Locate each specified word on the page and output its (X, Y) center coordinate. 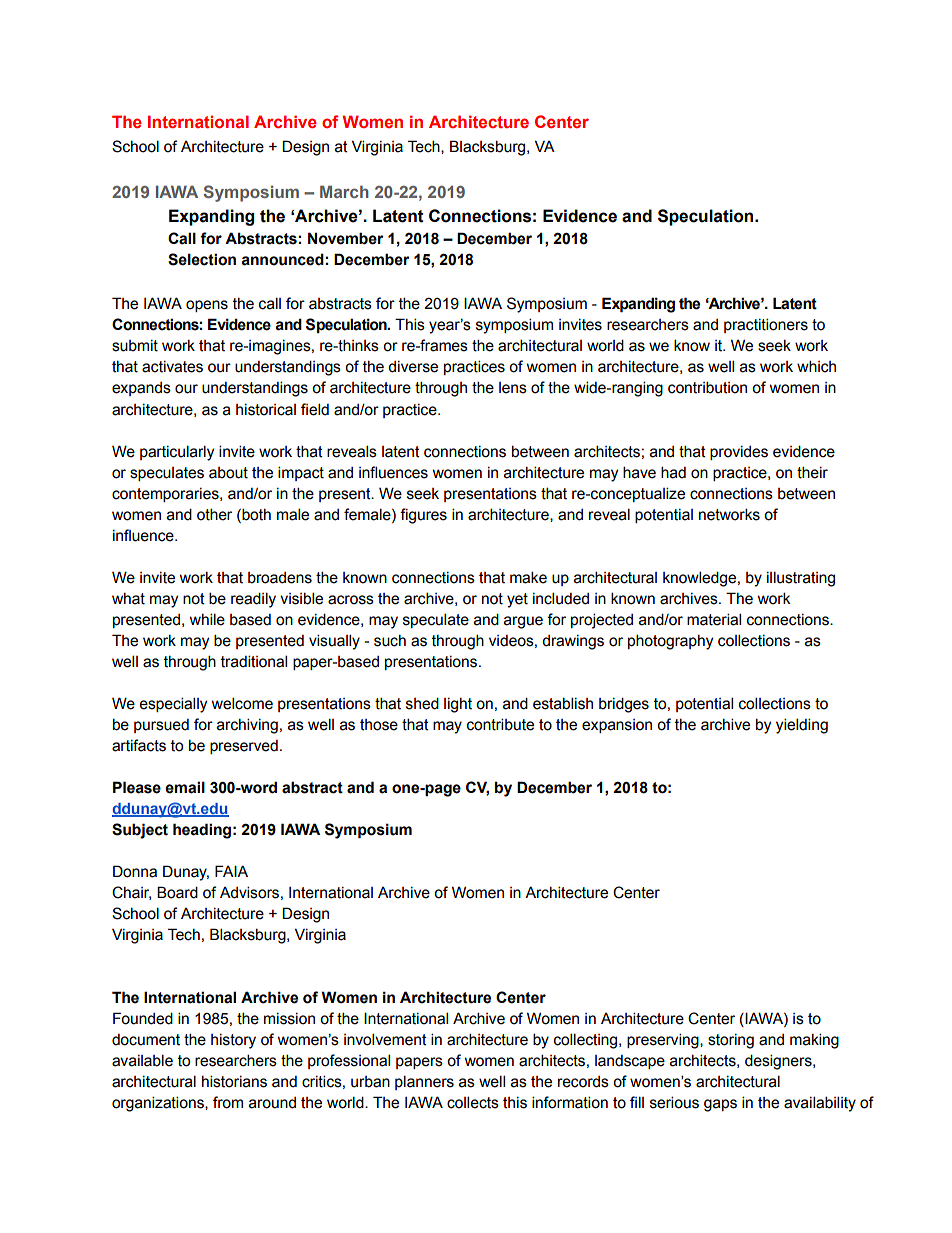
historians (234, 1081)
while (207, 619)
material (714, 619)
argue (523, 622)
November (346, 238)
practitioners (766, 325)
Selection (202, 259)
